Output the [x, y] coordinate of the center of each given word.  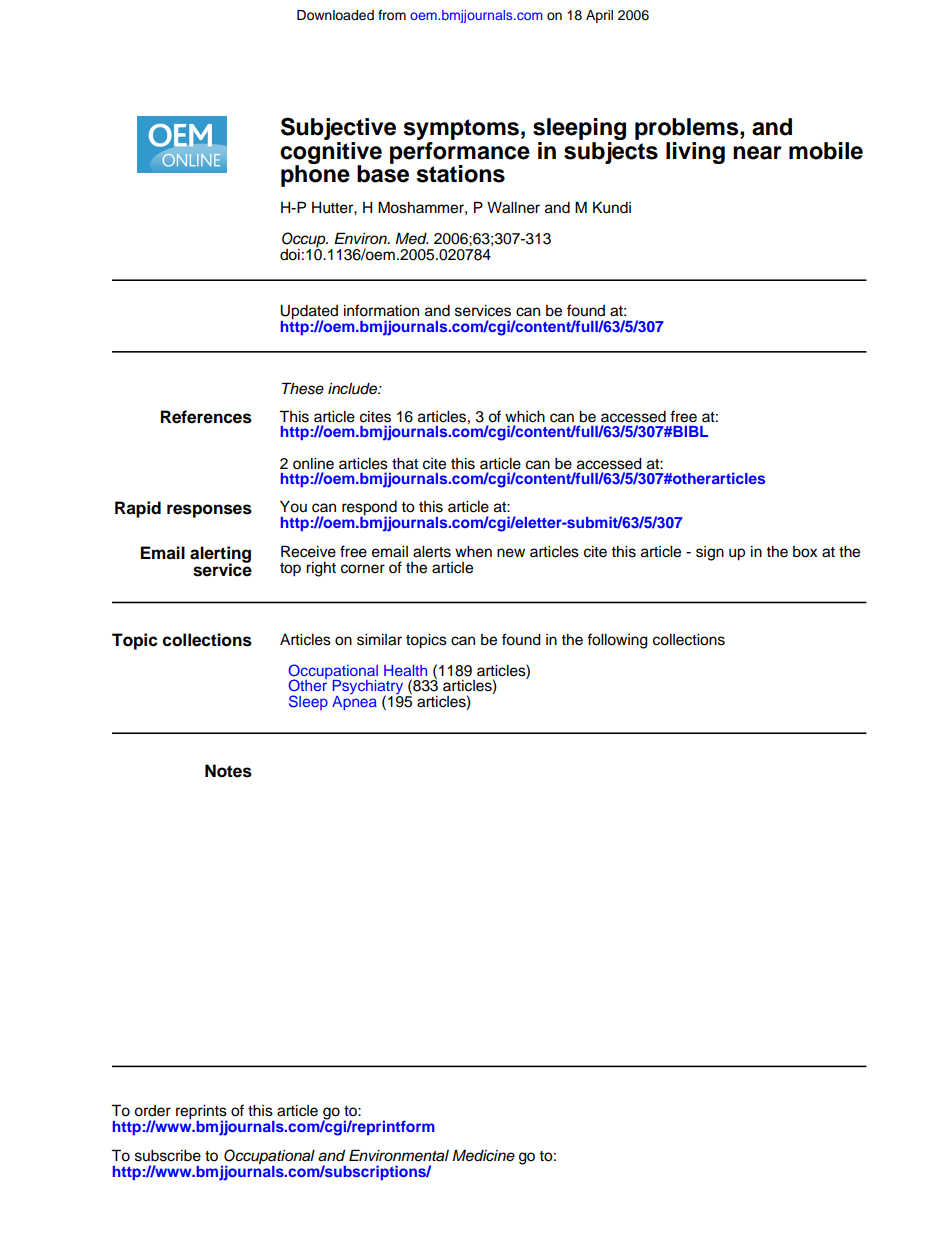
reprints [202, 1113]
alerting [220, 555]
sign [710, 553]
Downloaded [335, 15]
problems [688, 130]
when [473, 552]
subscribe [168, 1156]
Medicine [483, 1156]
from [392, 15]
